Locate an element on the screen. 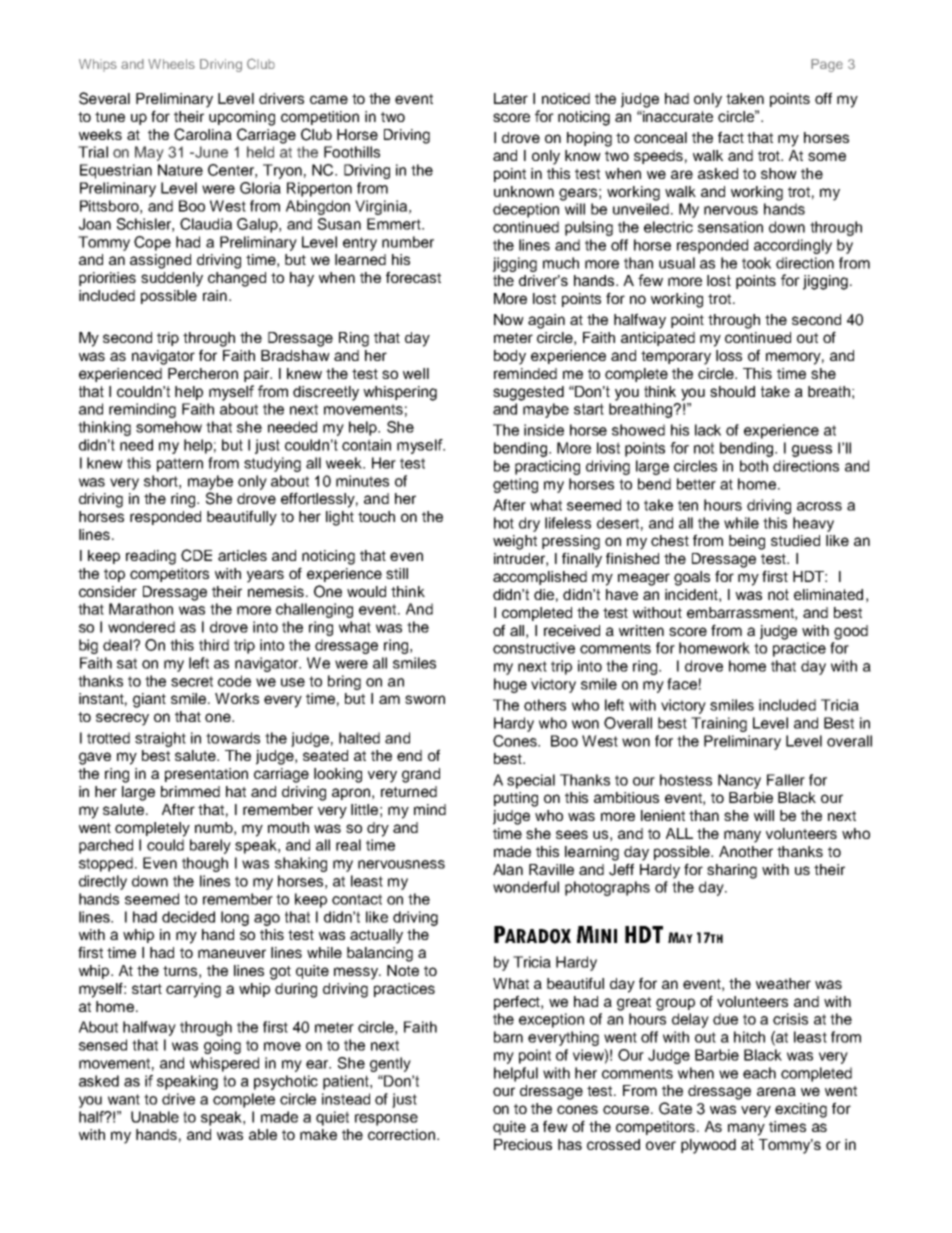  Precious is located at coordinates (523, 1144).
